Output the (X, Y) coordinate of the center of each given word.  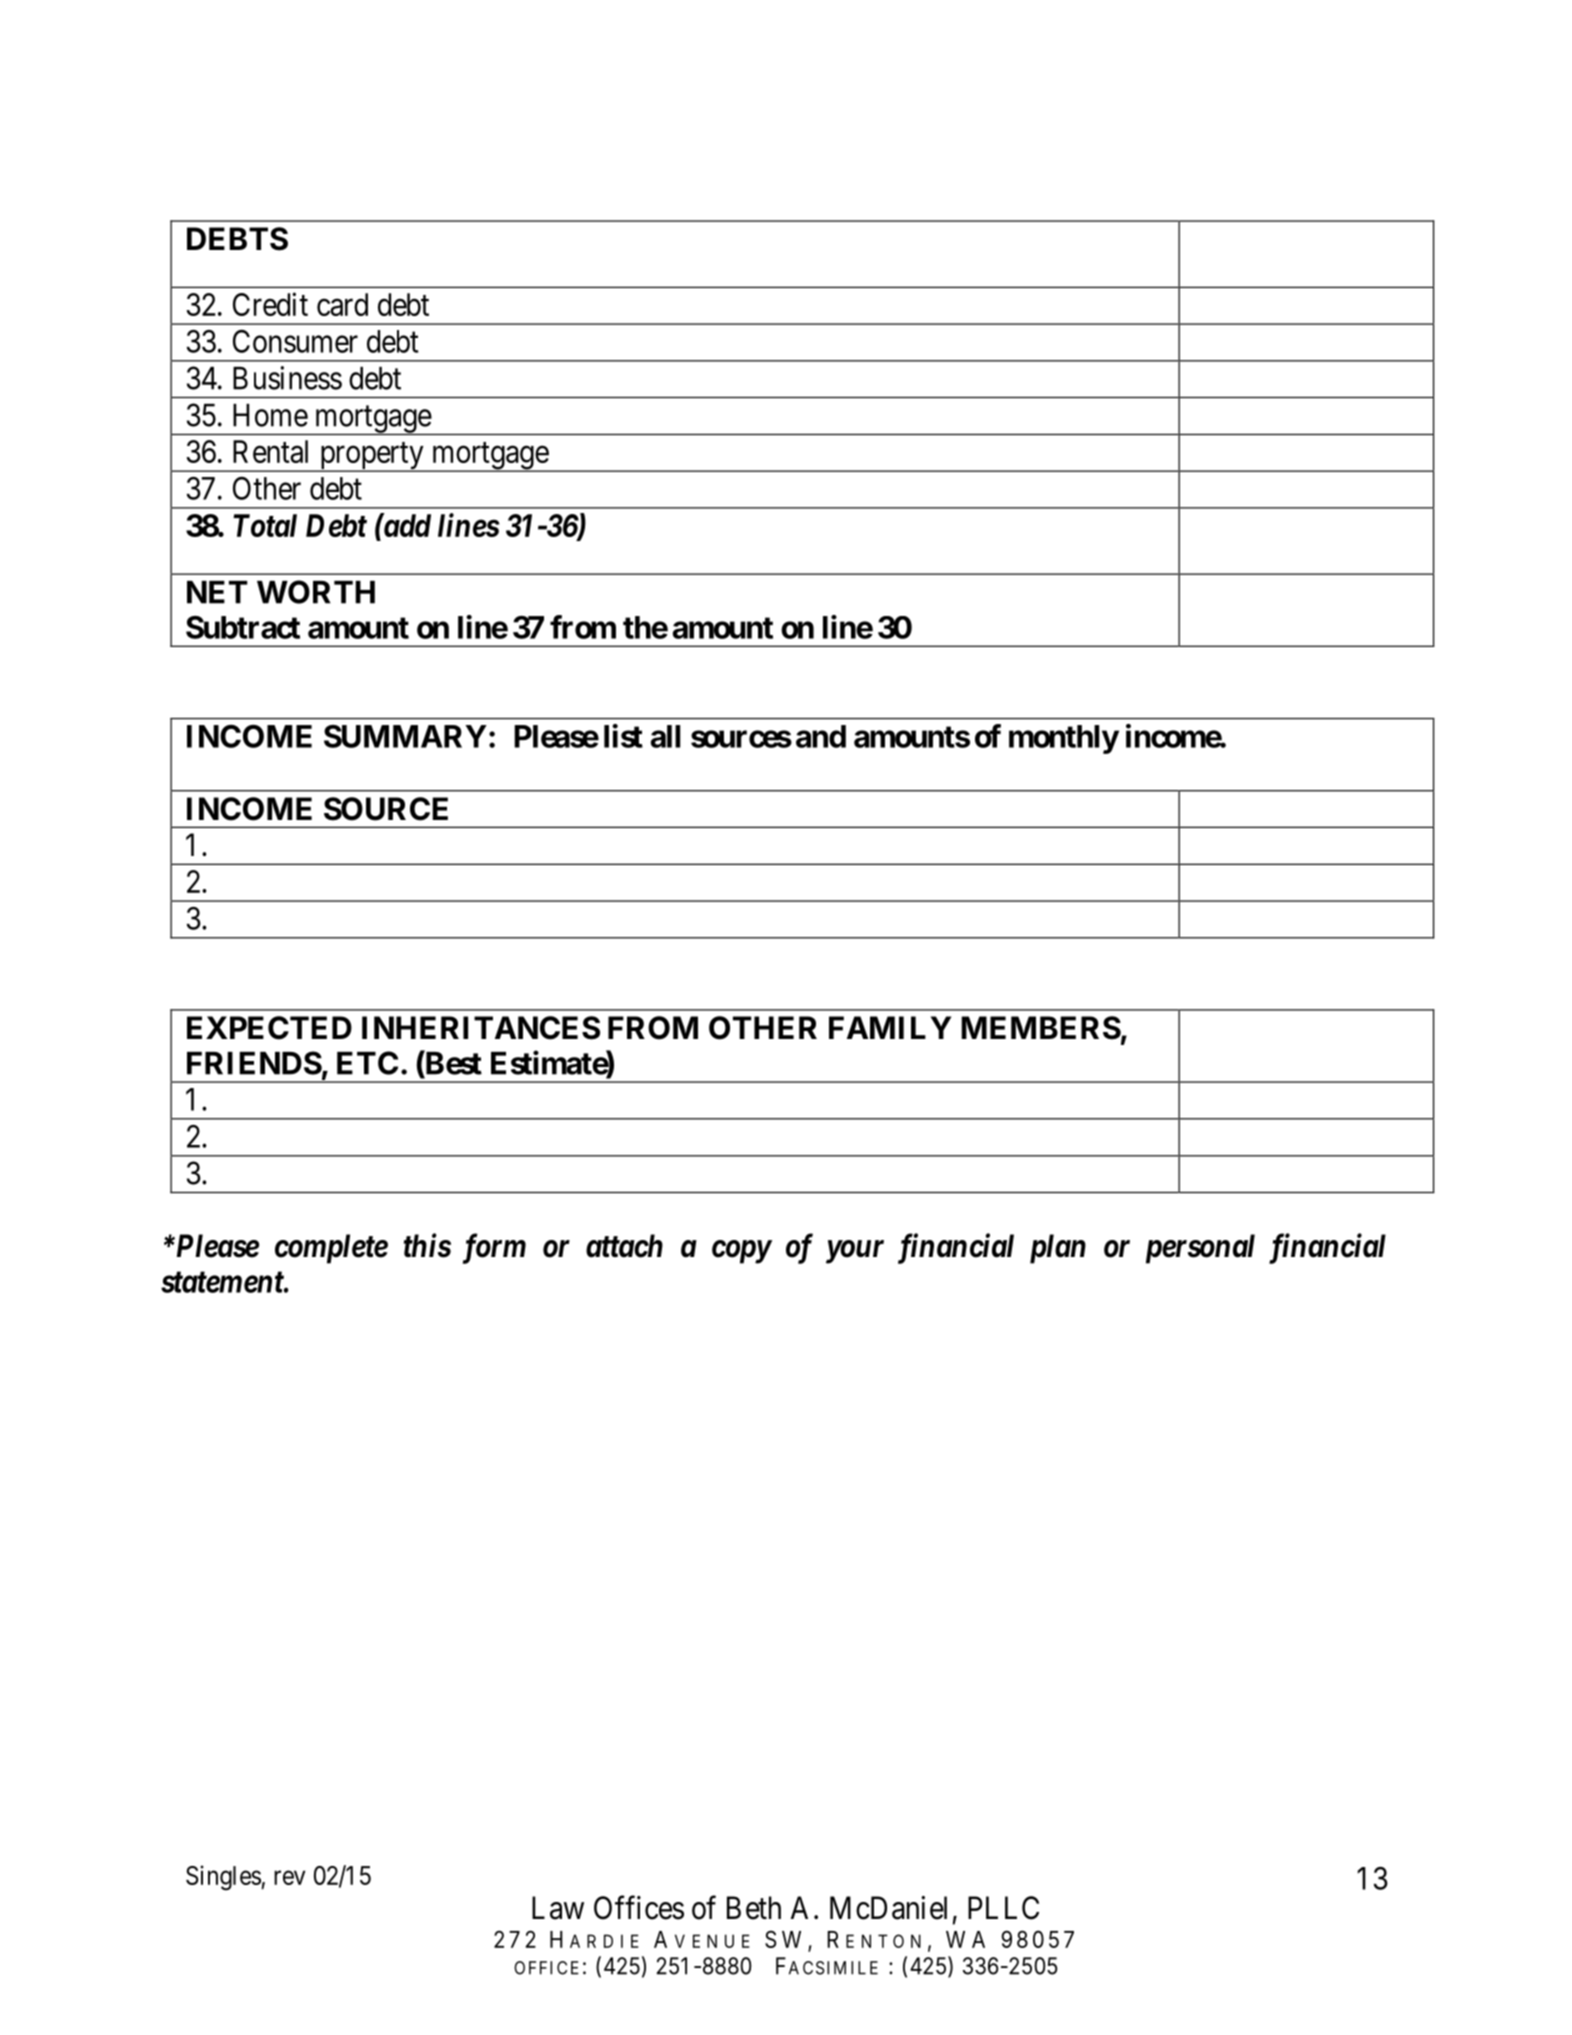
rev (289, 1878)
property (371, 457)
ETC (367, 1063)
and (821, 736)
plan (1058, 1249)
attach (624, 1246)
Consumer (295, 341)
